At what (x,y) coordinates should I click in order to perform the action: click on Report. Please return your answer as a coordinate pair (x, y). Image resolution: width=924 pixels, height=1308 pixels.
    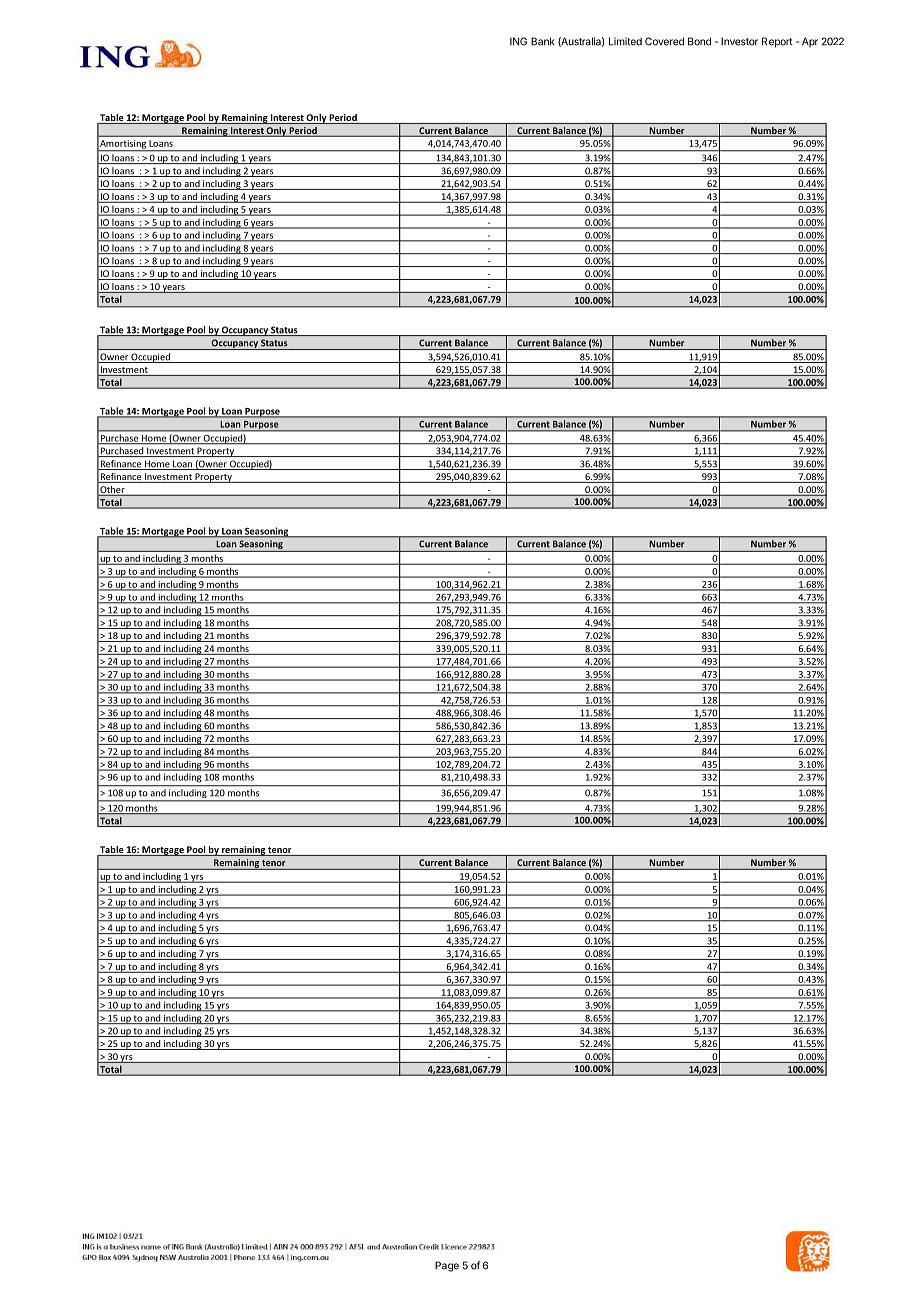
    Looking at the image, I should click on (777, 42).
